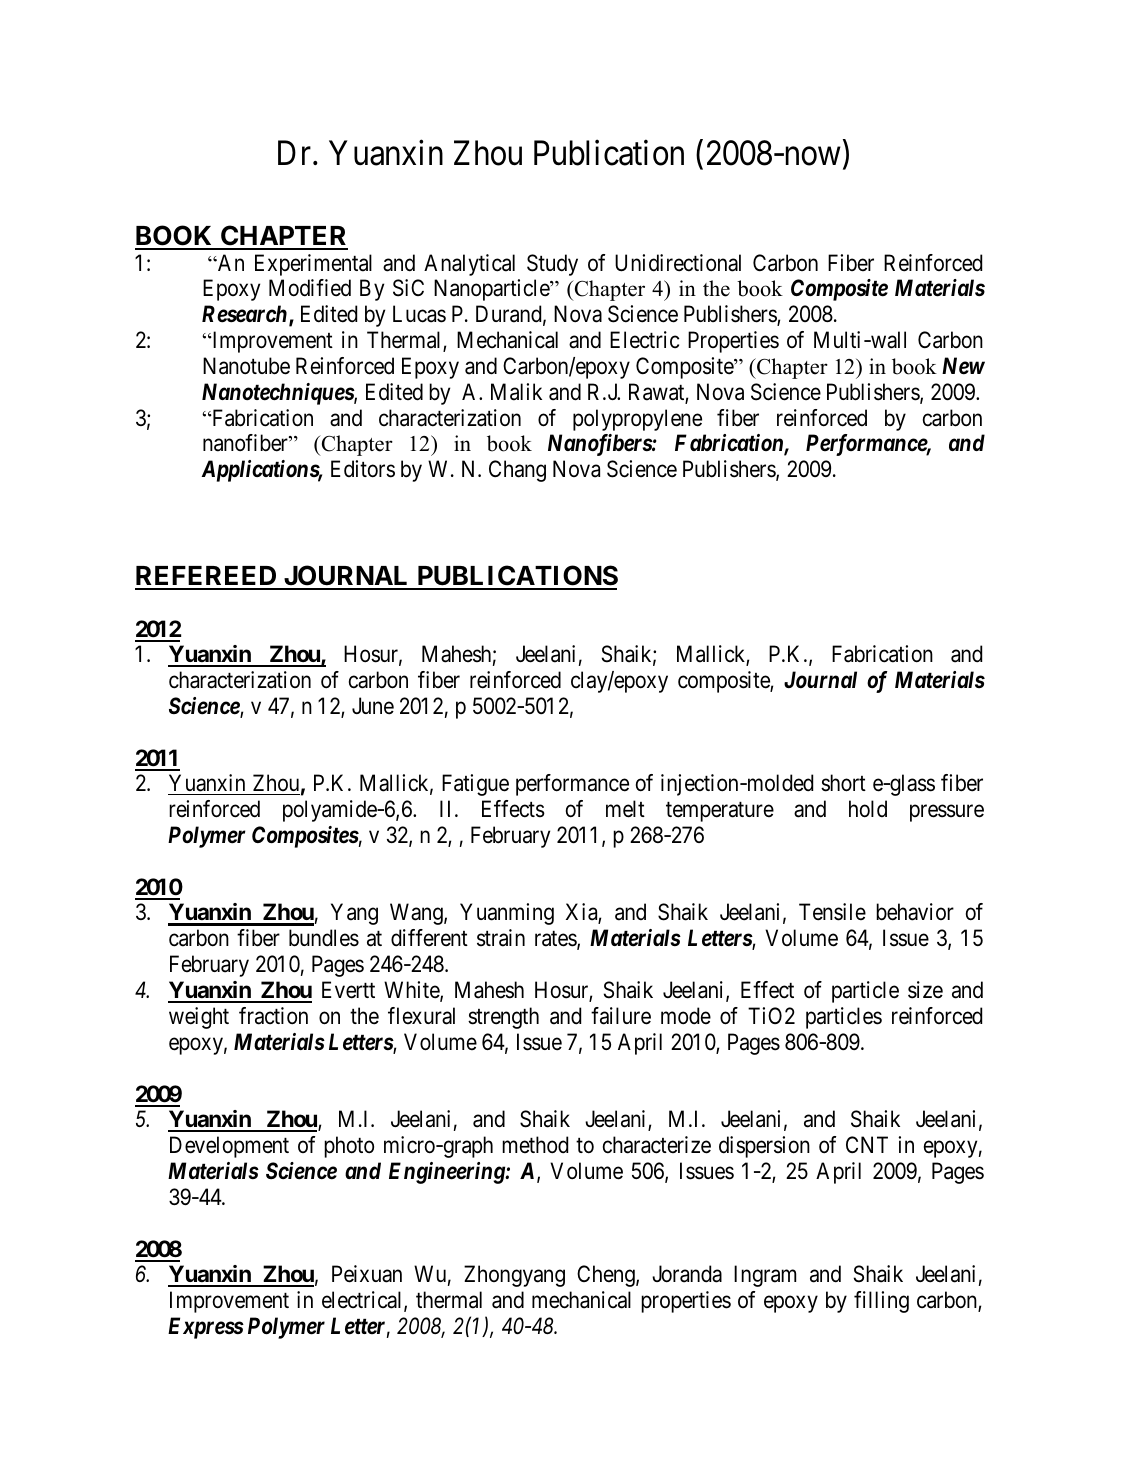 This page has height=1482, width=1145. I want to click on Editors, so click(363, 469).
